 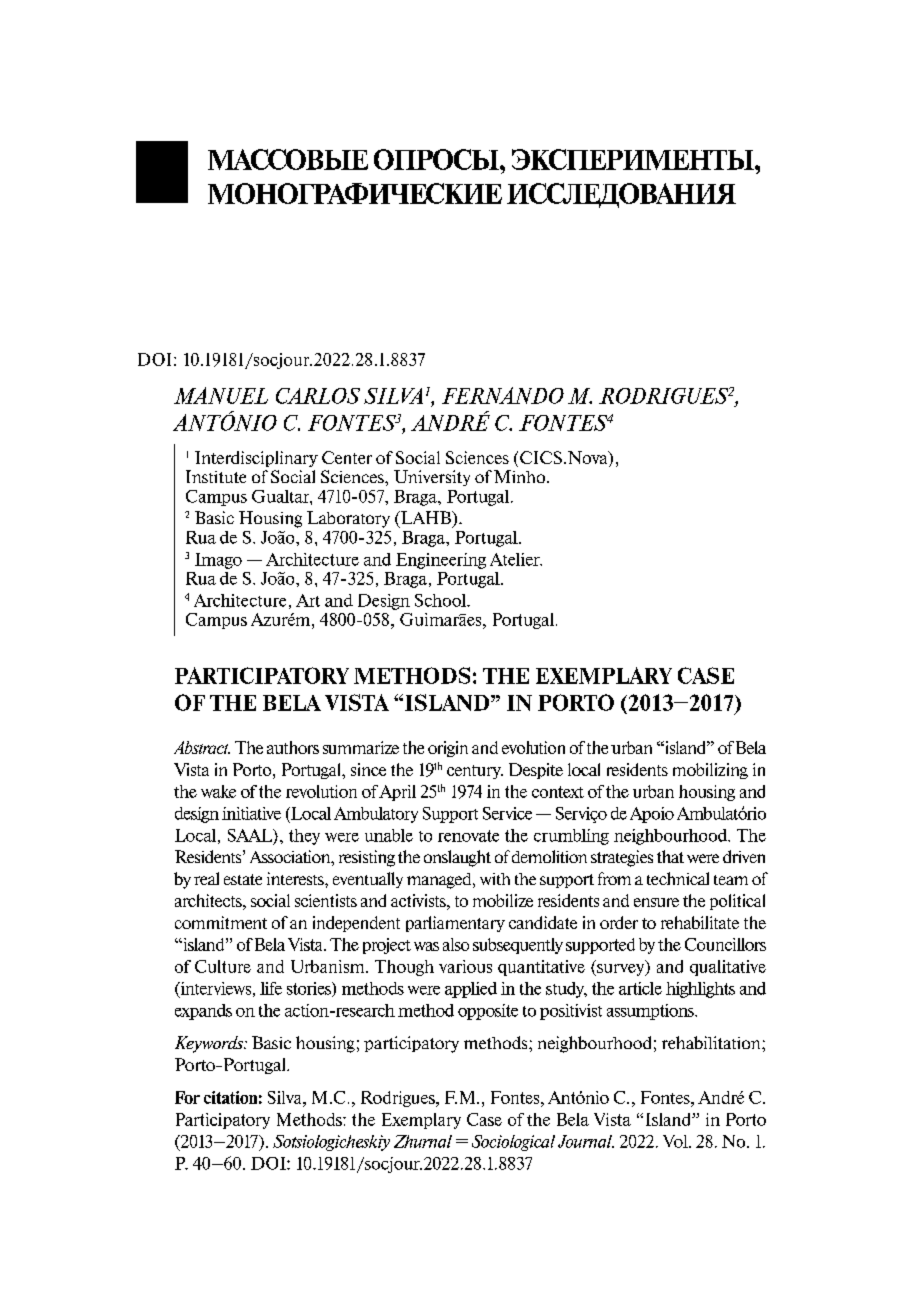 What do you see at coordinates (218, 561) in the screenshot?
I see `Imago` at bounding box center [218, 561].
